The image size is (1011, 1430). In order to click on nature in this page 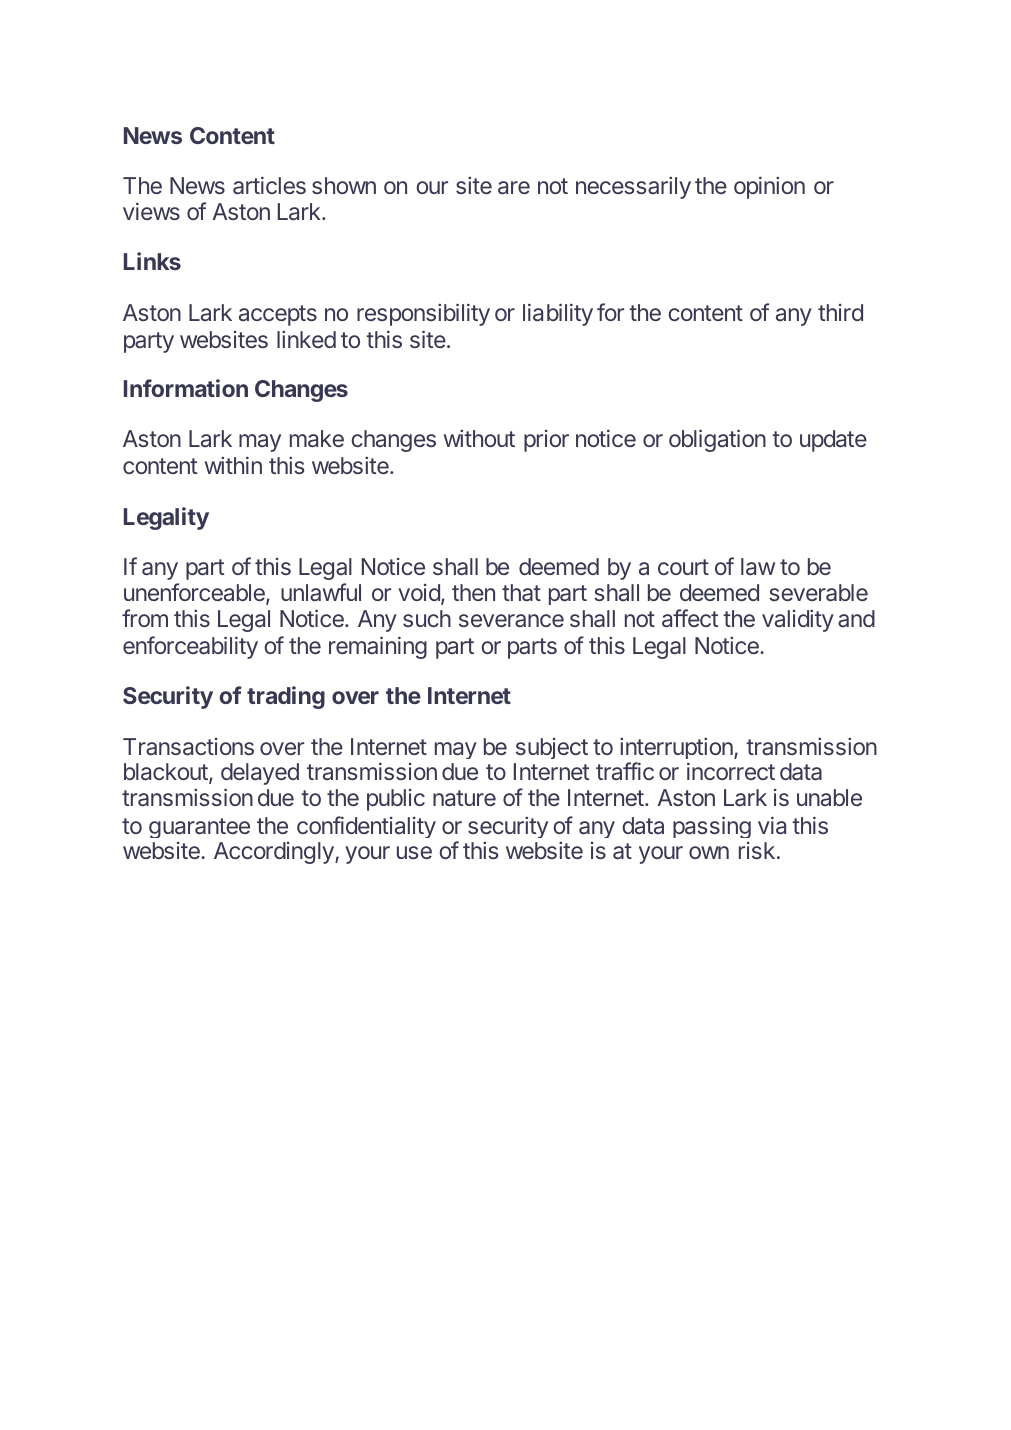, I will do `click(464, 798)`.
